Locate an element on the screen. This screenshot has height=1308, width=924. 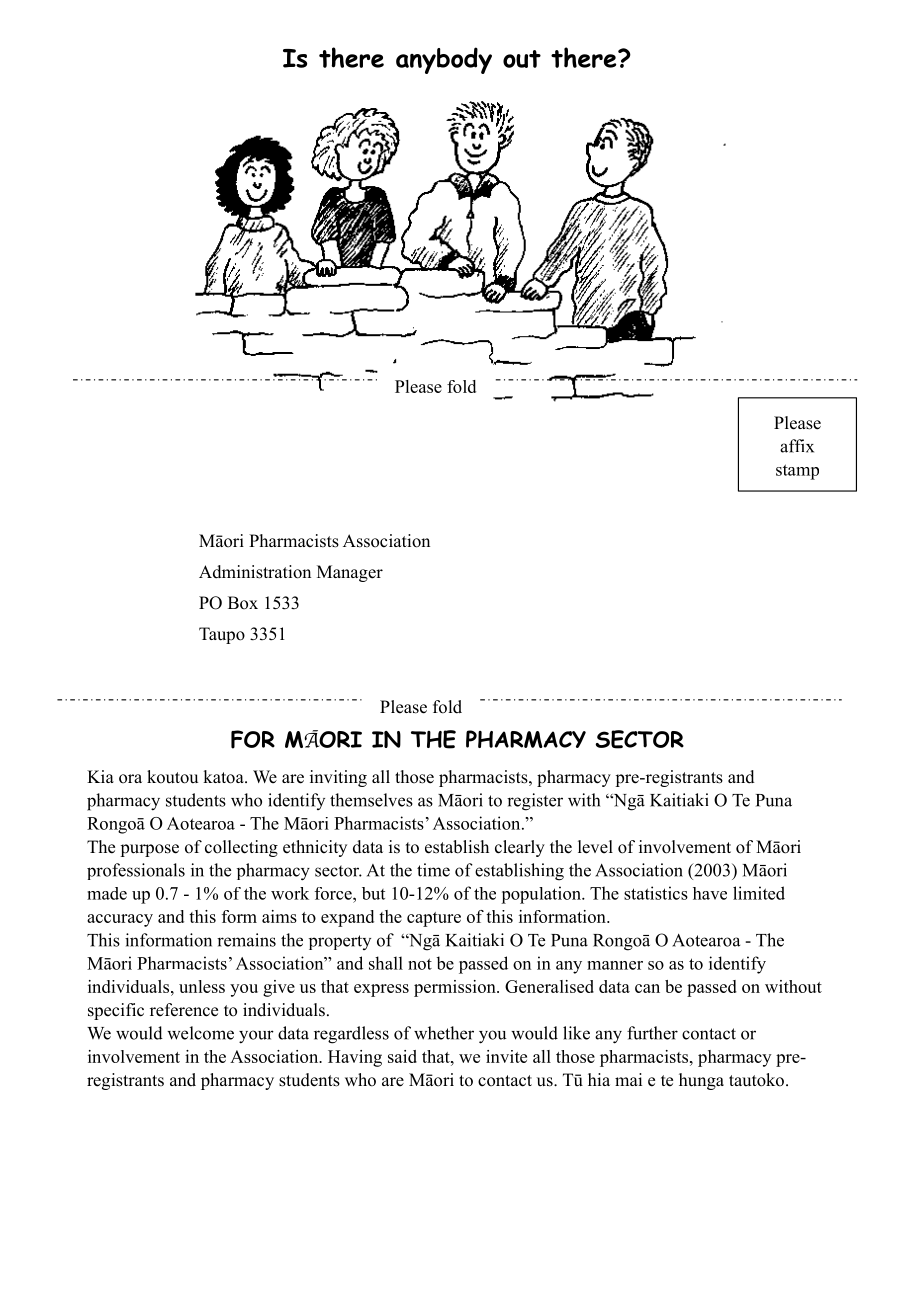
whether is located at coordinates (444, 1033).
